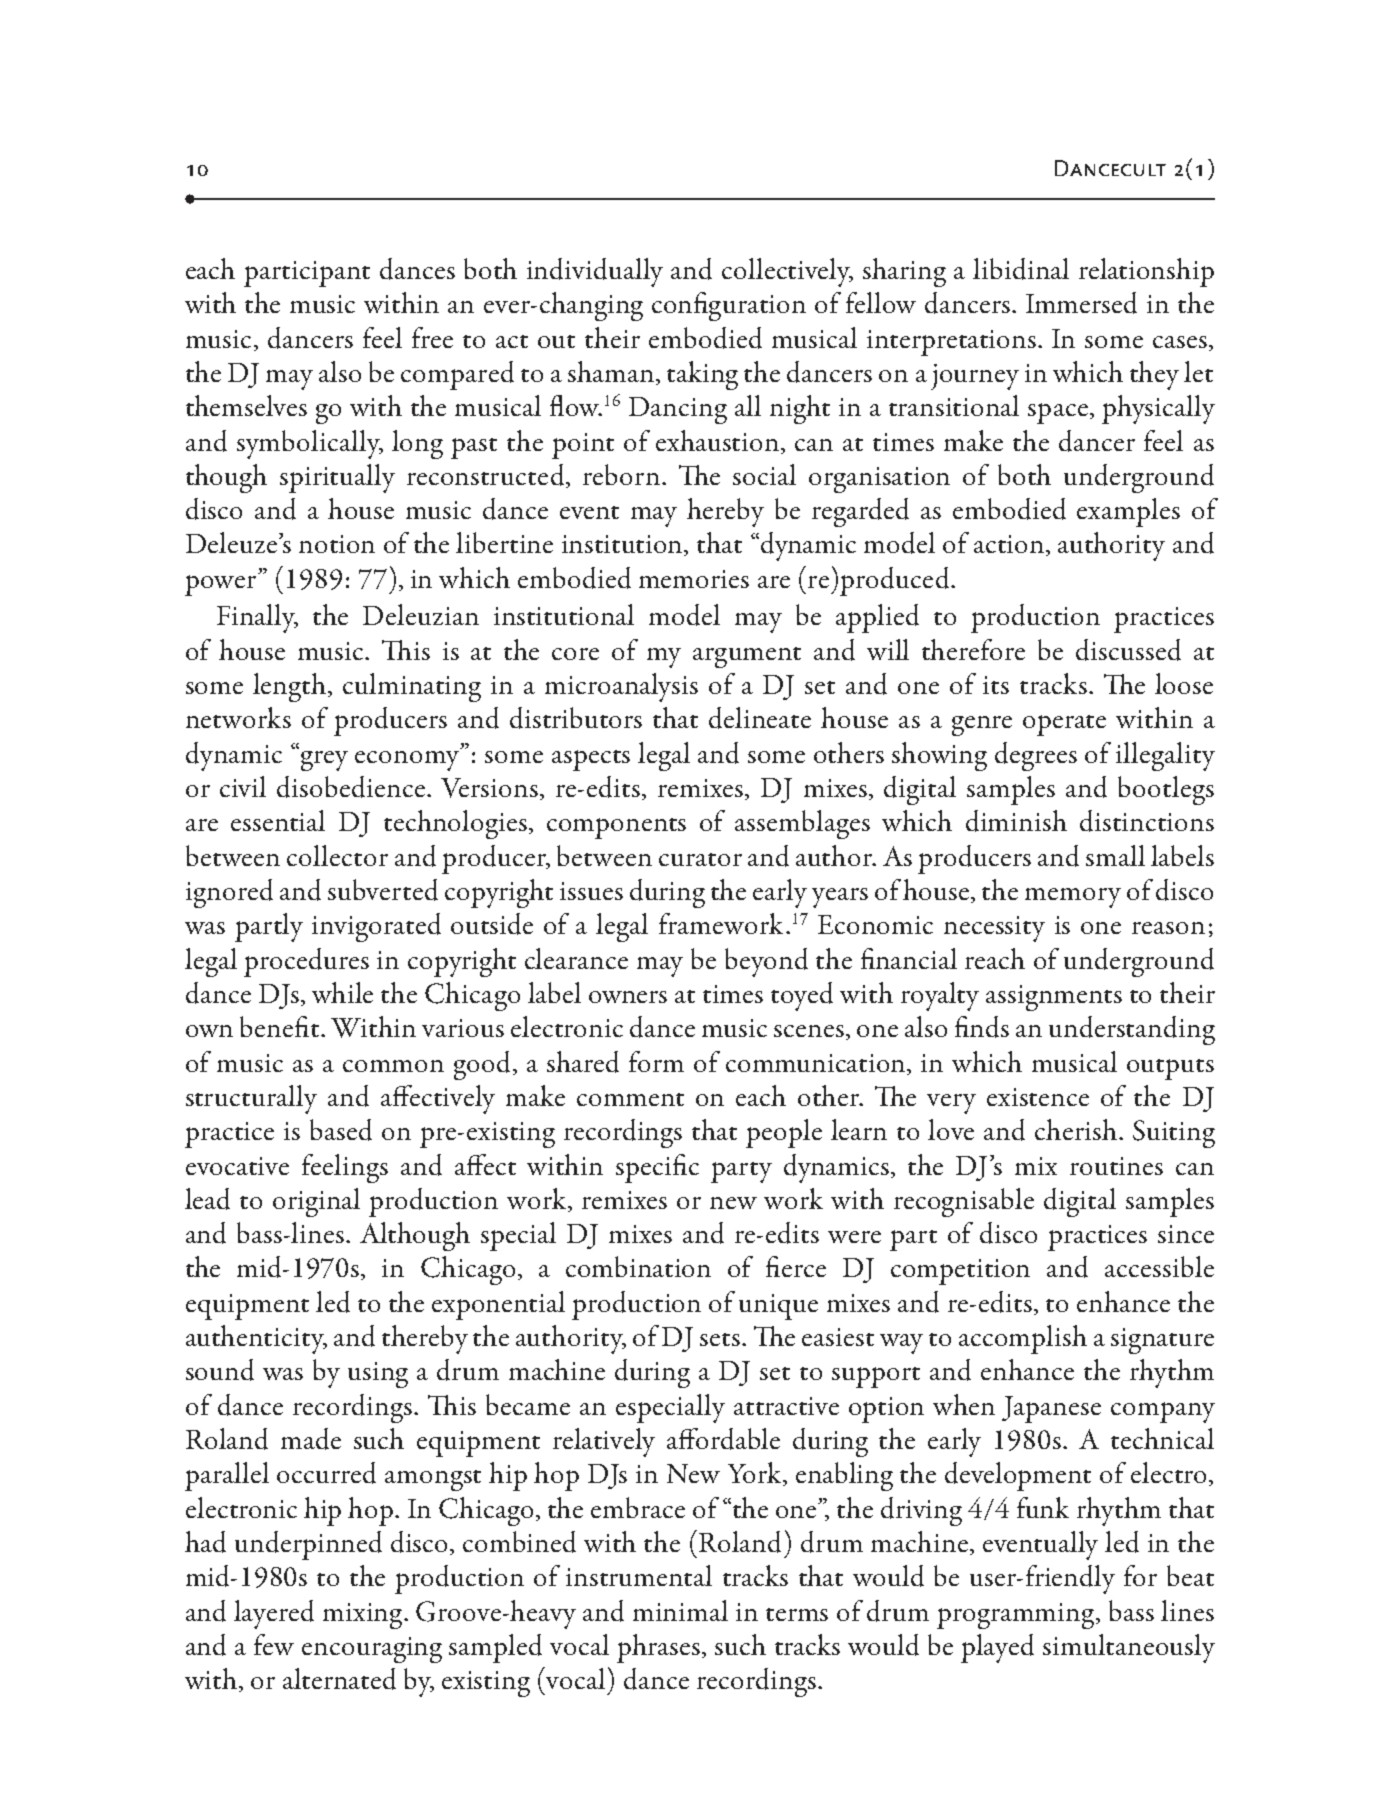 Image resolution: width=1400 pixels, height=1812 pixels. Describe the element at coordinates (1054, 998) in the screenshot. I see `assignments` at that location.
